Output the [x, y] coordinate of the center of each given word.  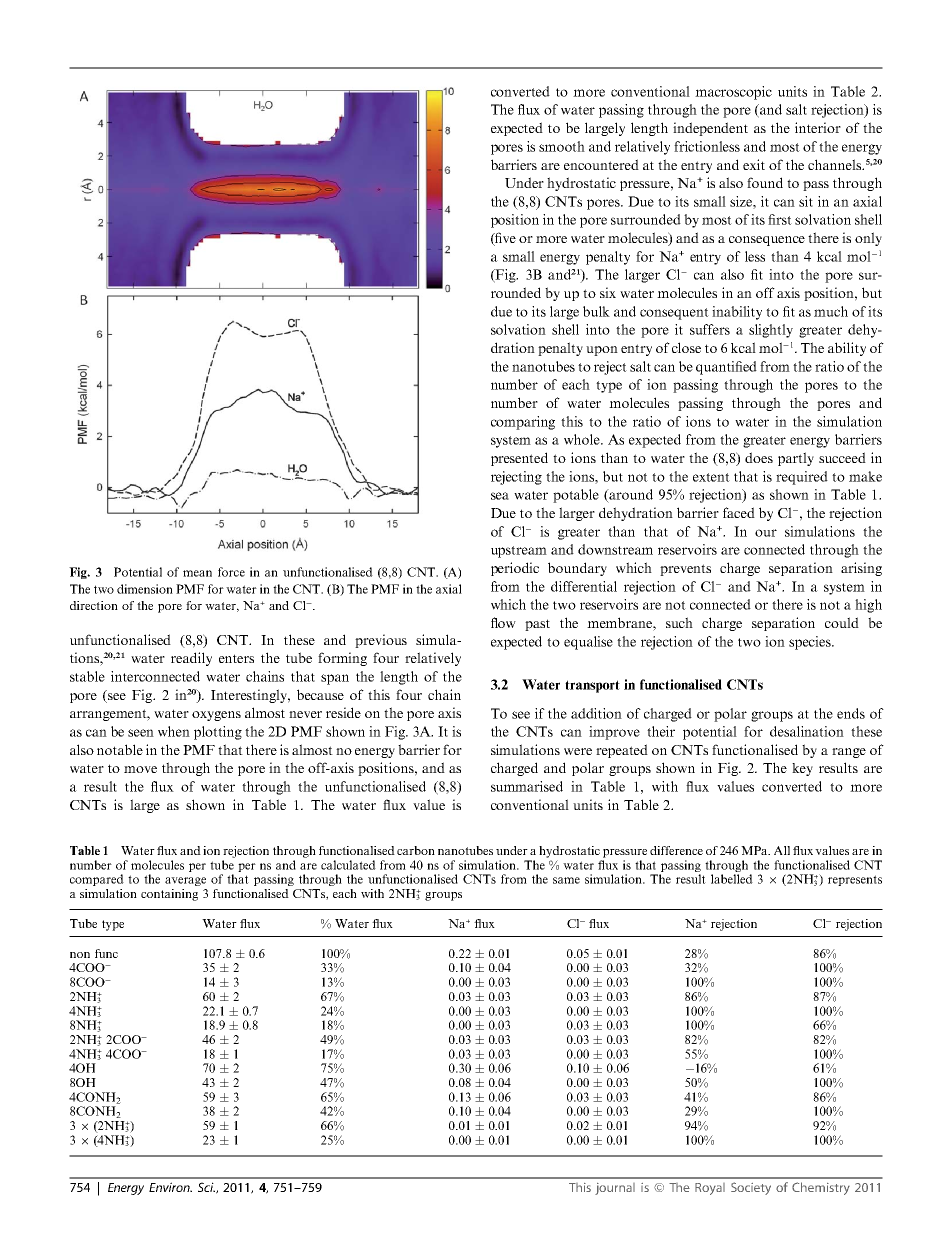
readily [191, 659]
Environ [170, 1187]
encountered [601, 164]
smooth [562, 146]
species [811, 643]
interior [818, 127]
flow [503, 622]
